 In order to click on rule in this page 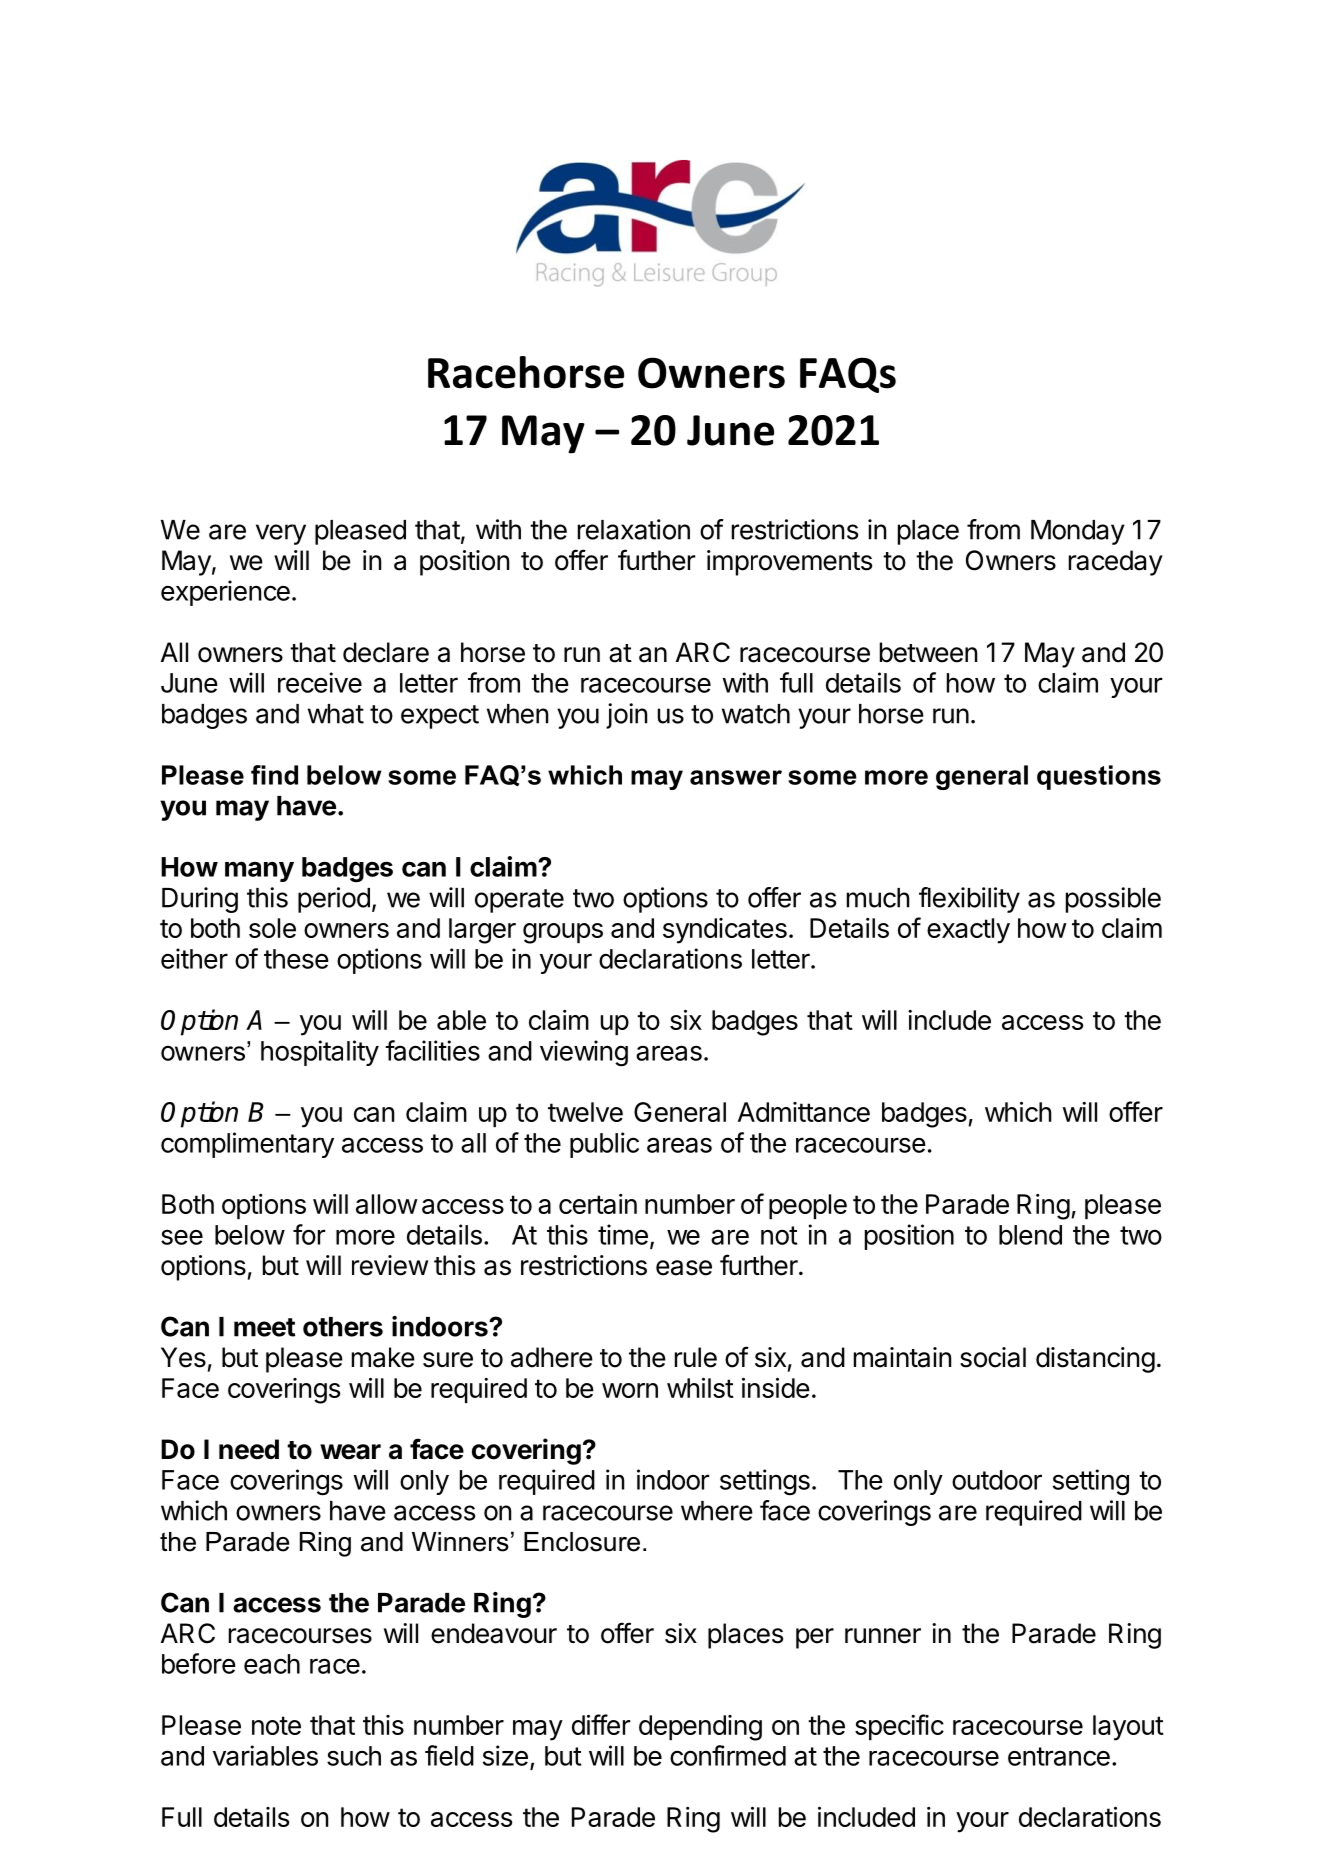, I will do `click(696, 1357)`.
